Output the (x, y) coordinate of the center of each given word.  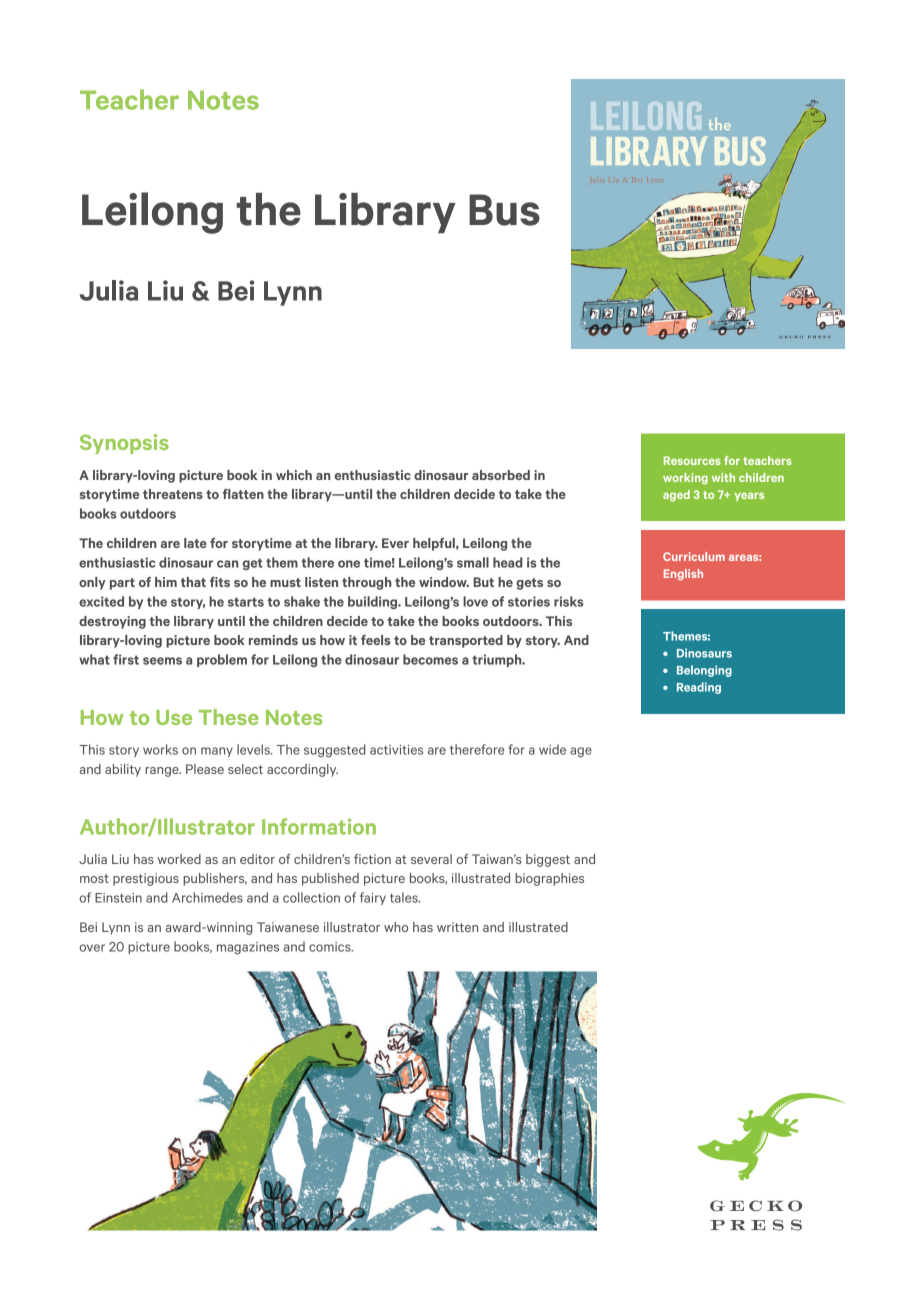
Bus (504, 210)
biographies (549, 879)
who (396, 927)
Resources (692, 460)
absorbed (501, 475)
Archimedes (207, 897)
